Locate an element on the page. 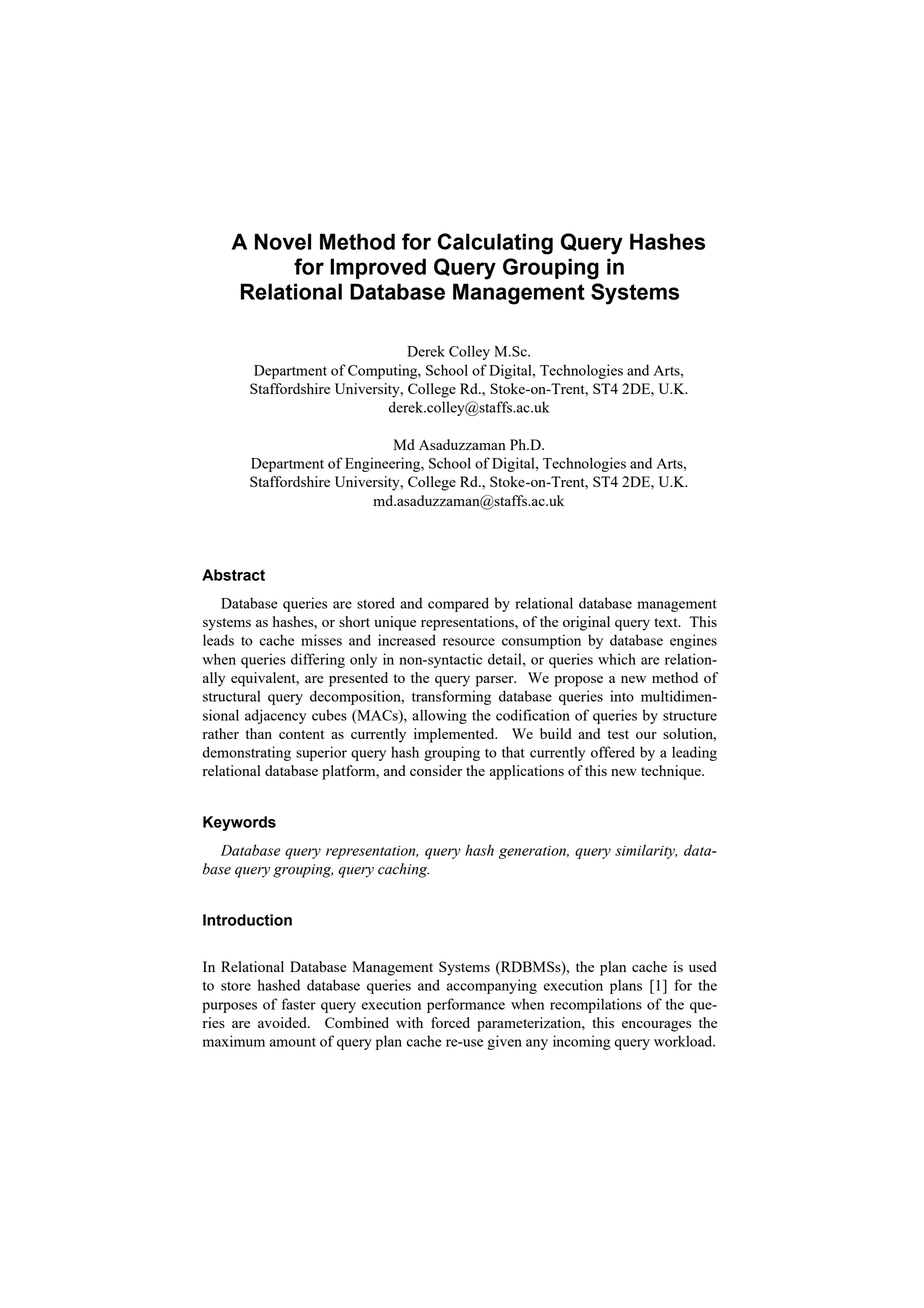  Keywords is located at coordinates (239, 823).
